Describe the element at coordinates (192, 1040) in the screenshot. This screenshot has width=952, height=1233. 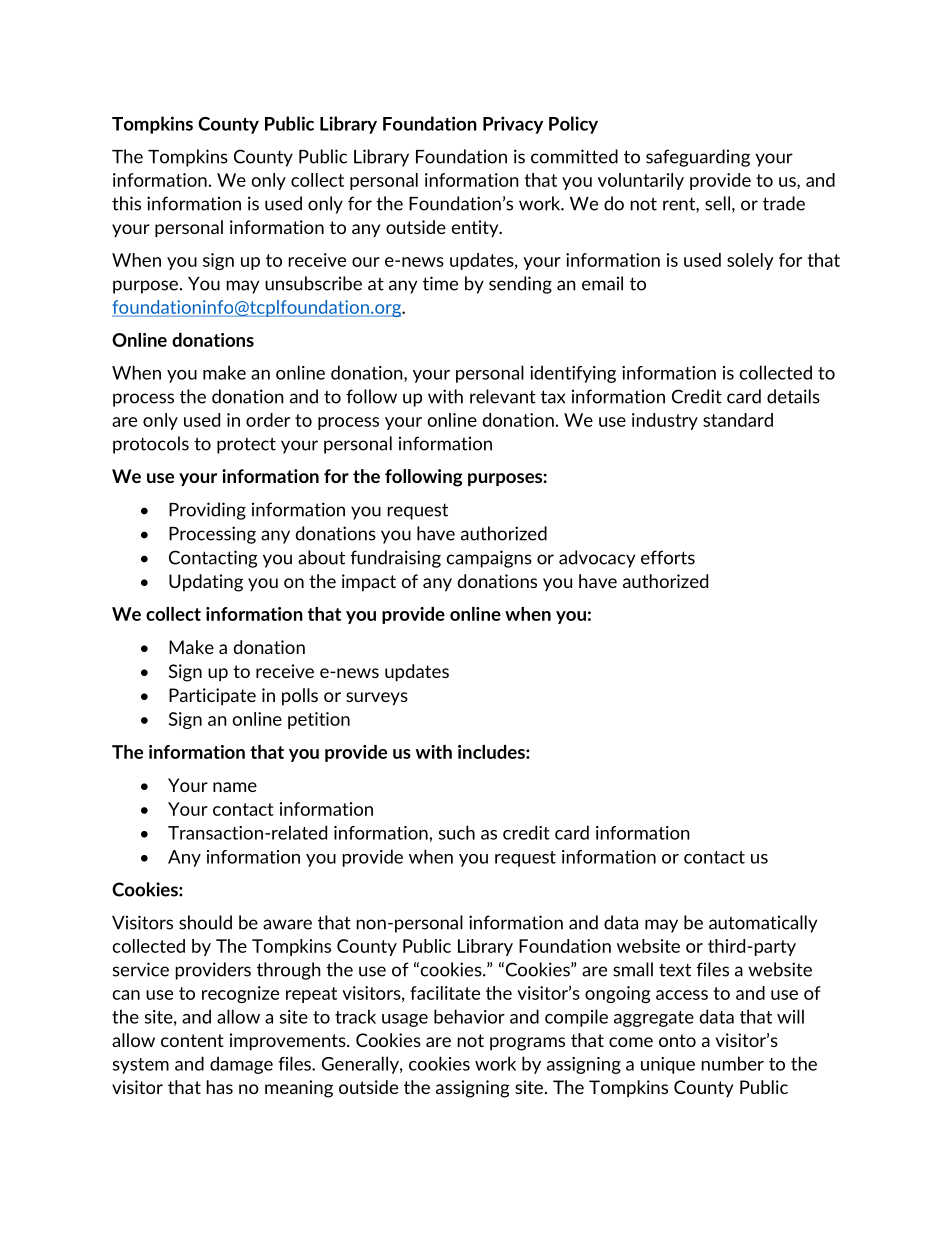
I see `content` at that location.
